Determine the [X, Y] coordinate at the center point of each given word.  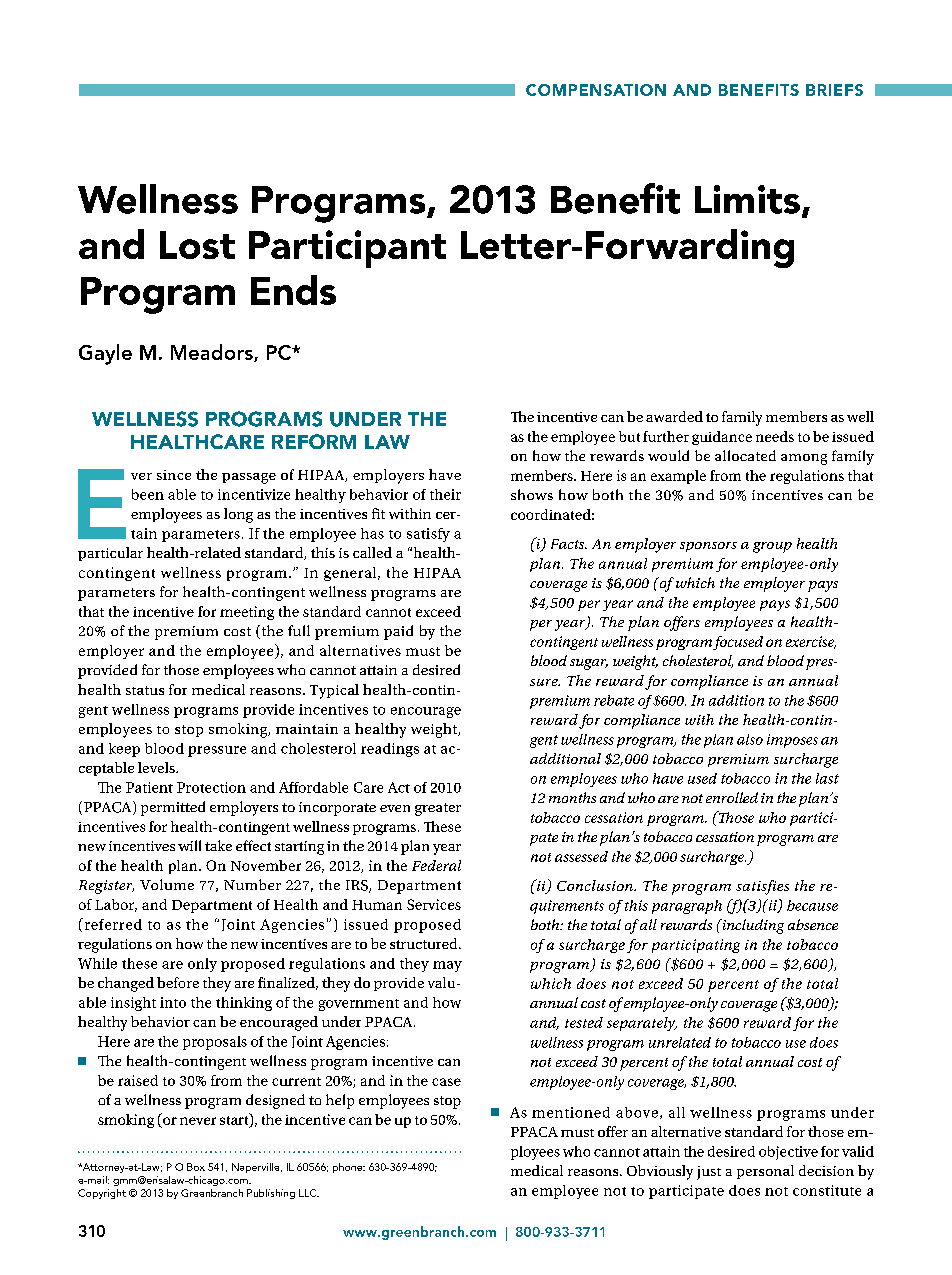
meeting [247, 613]
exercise [811, 642]
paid [398, 632]
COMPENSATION [596, 90]
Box [196, 1167]
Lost [197, 245]
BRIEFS [834, 90]
